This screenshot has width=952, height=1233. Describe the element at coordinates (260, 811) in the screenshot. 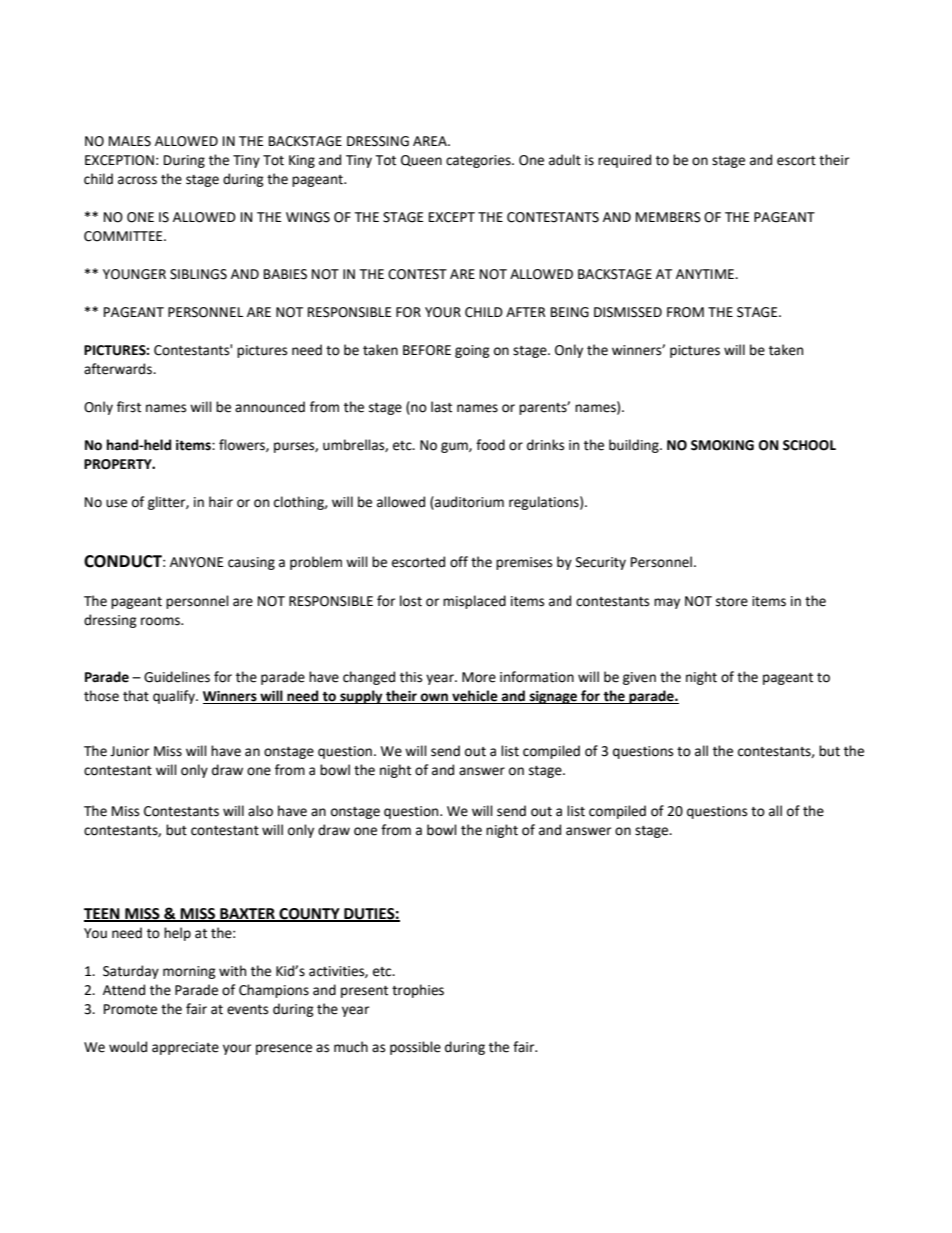

I see `also` at that location.
